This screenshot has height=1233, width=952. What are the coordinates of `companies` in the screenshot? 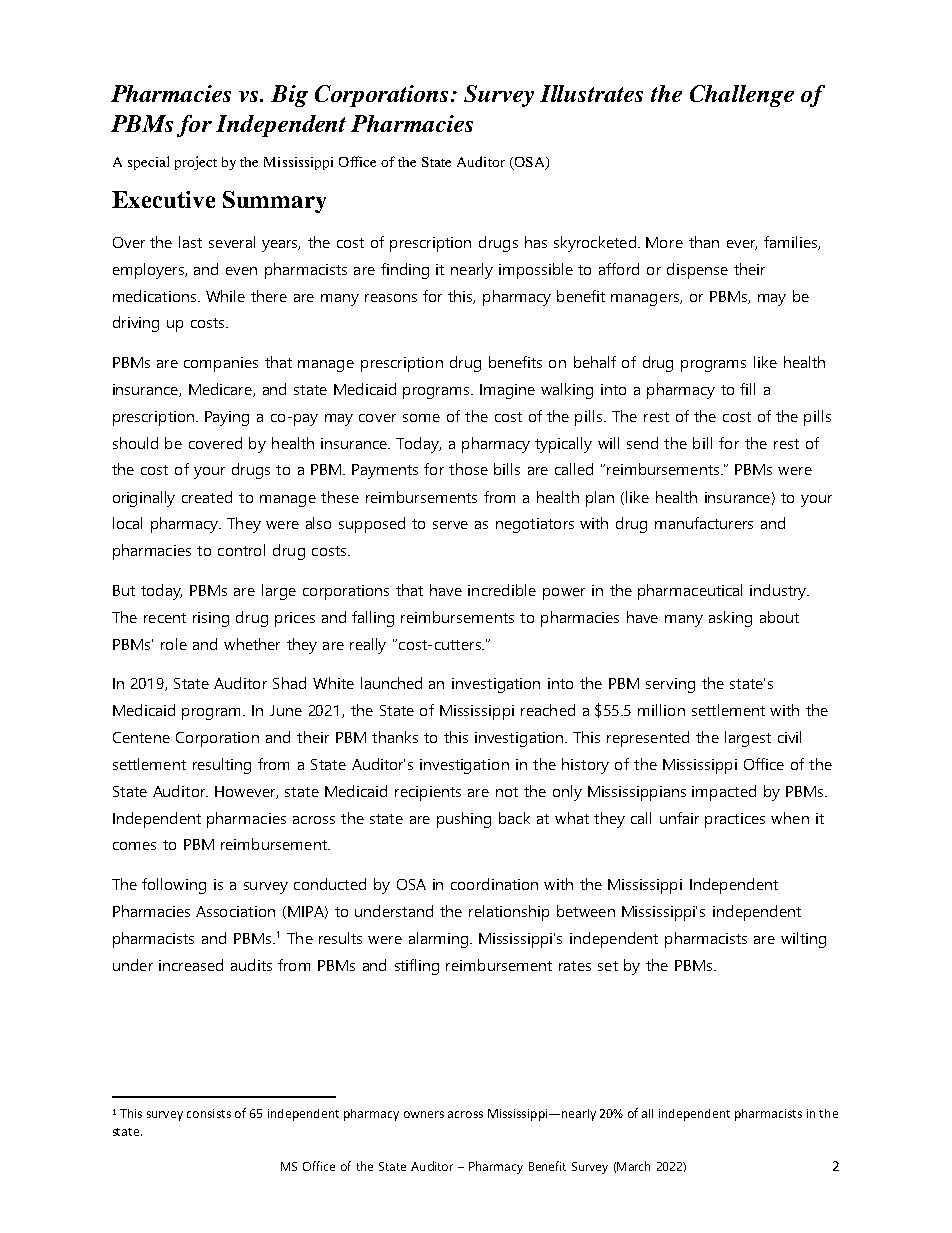 It's located at (221, 364).
